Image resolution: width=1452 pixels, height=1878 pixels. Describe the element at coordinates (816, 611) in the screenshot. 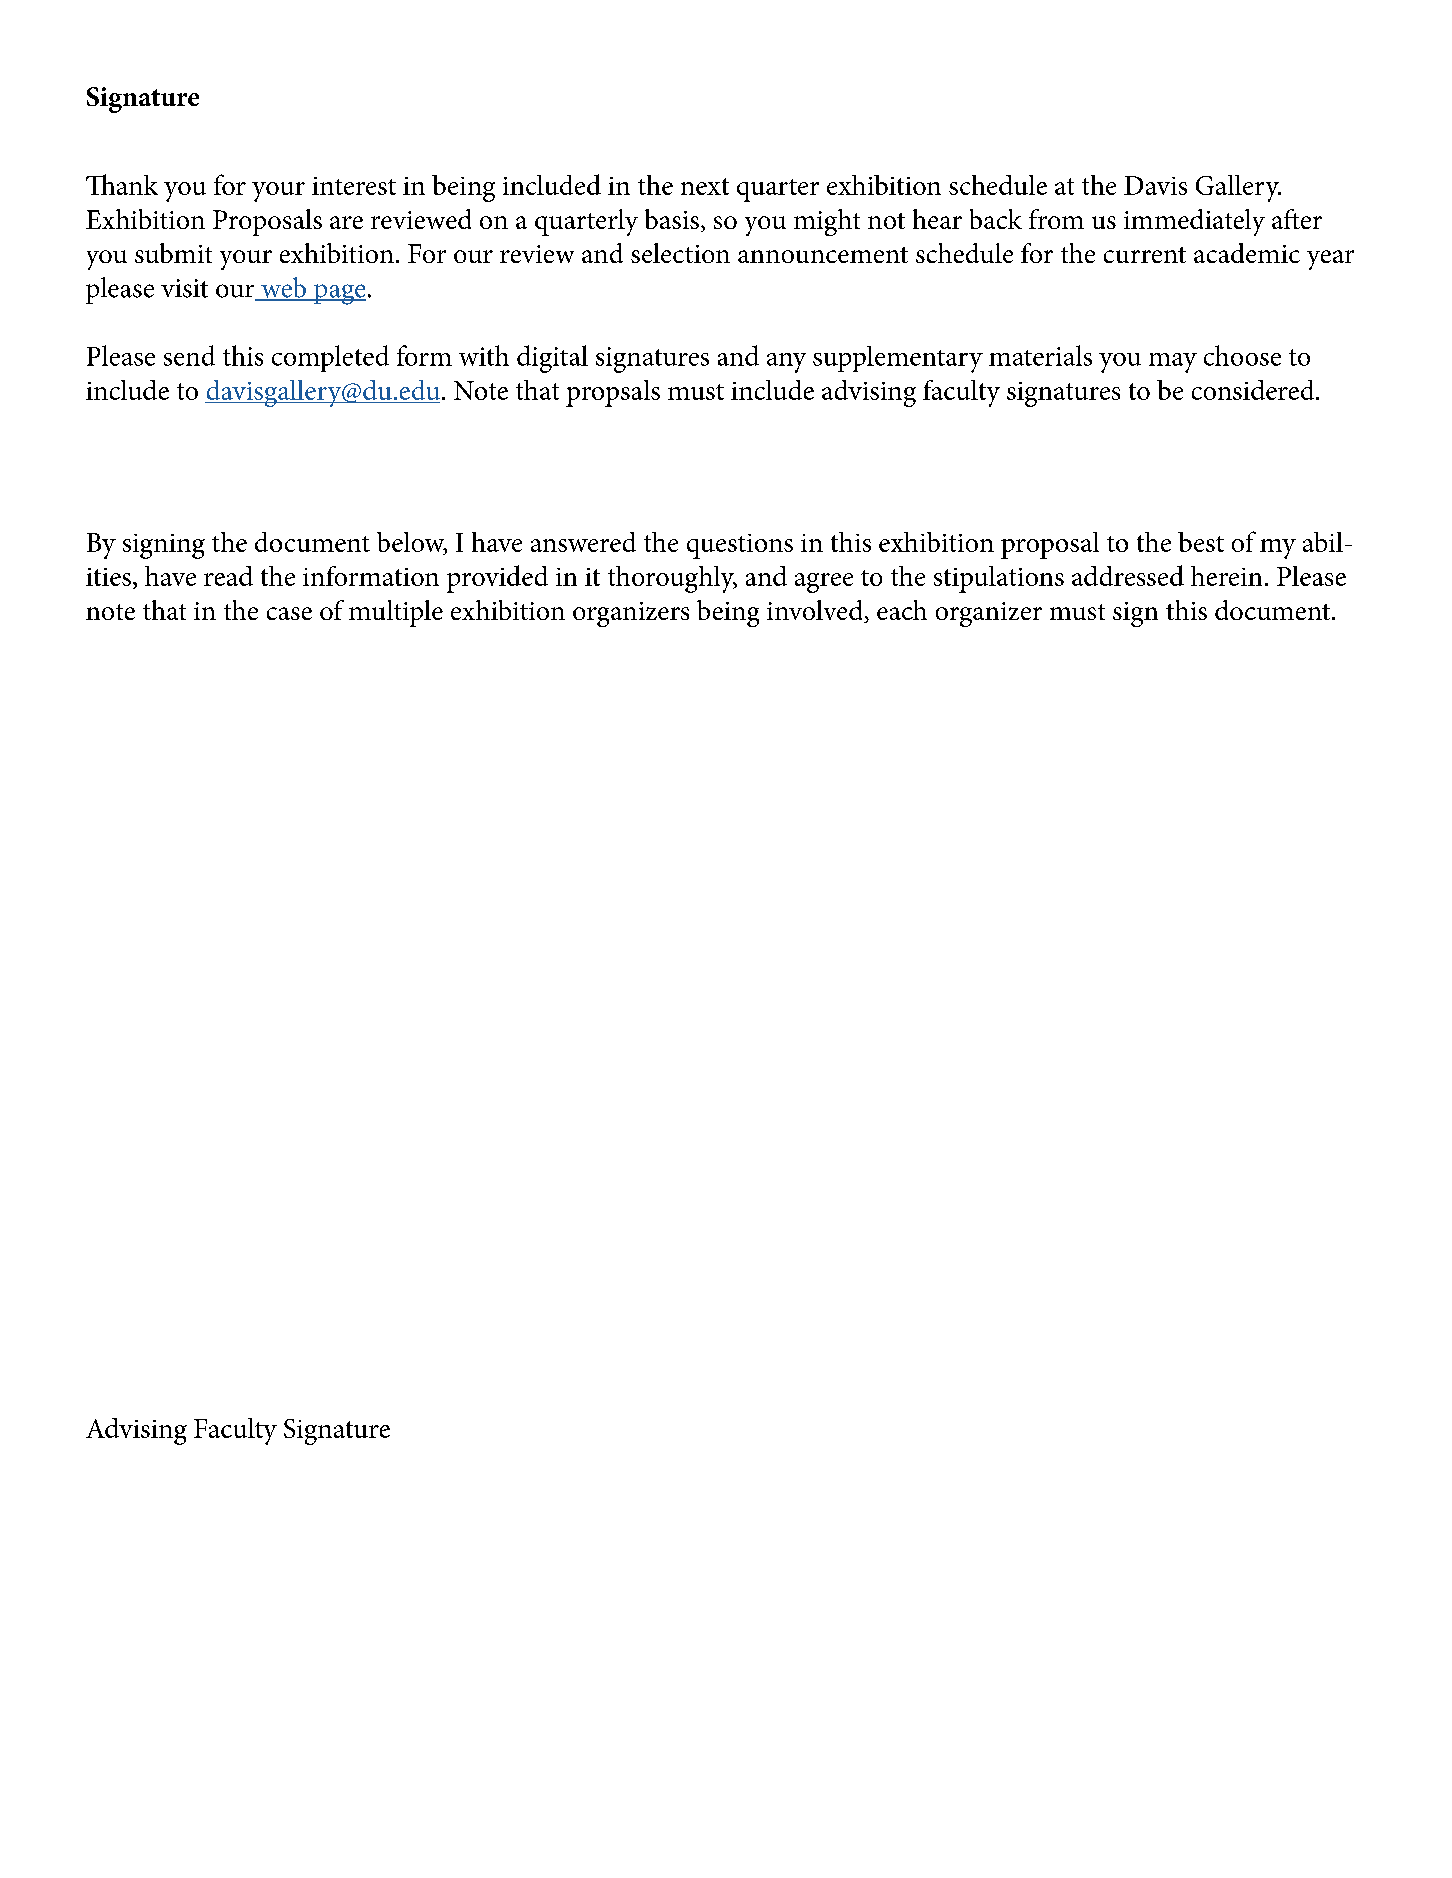

I see `involved` at that location.
